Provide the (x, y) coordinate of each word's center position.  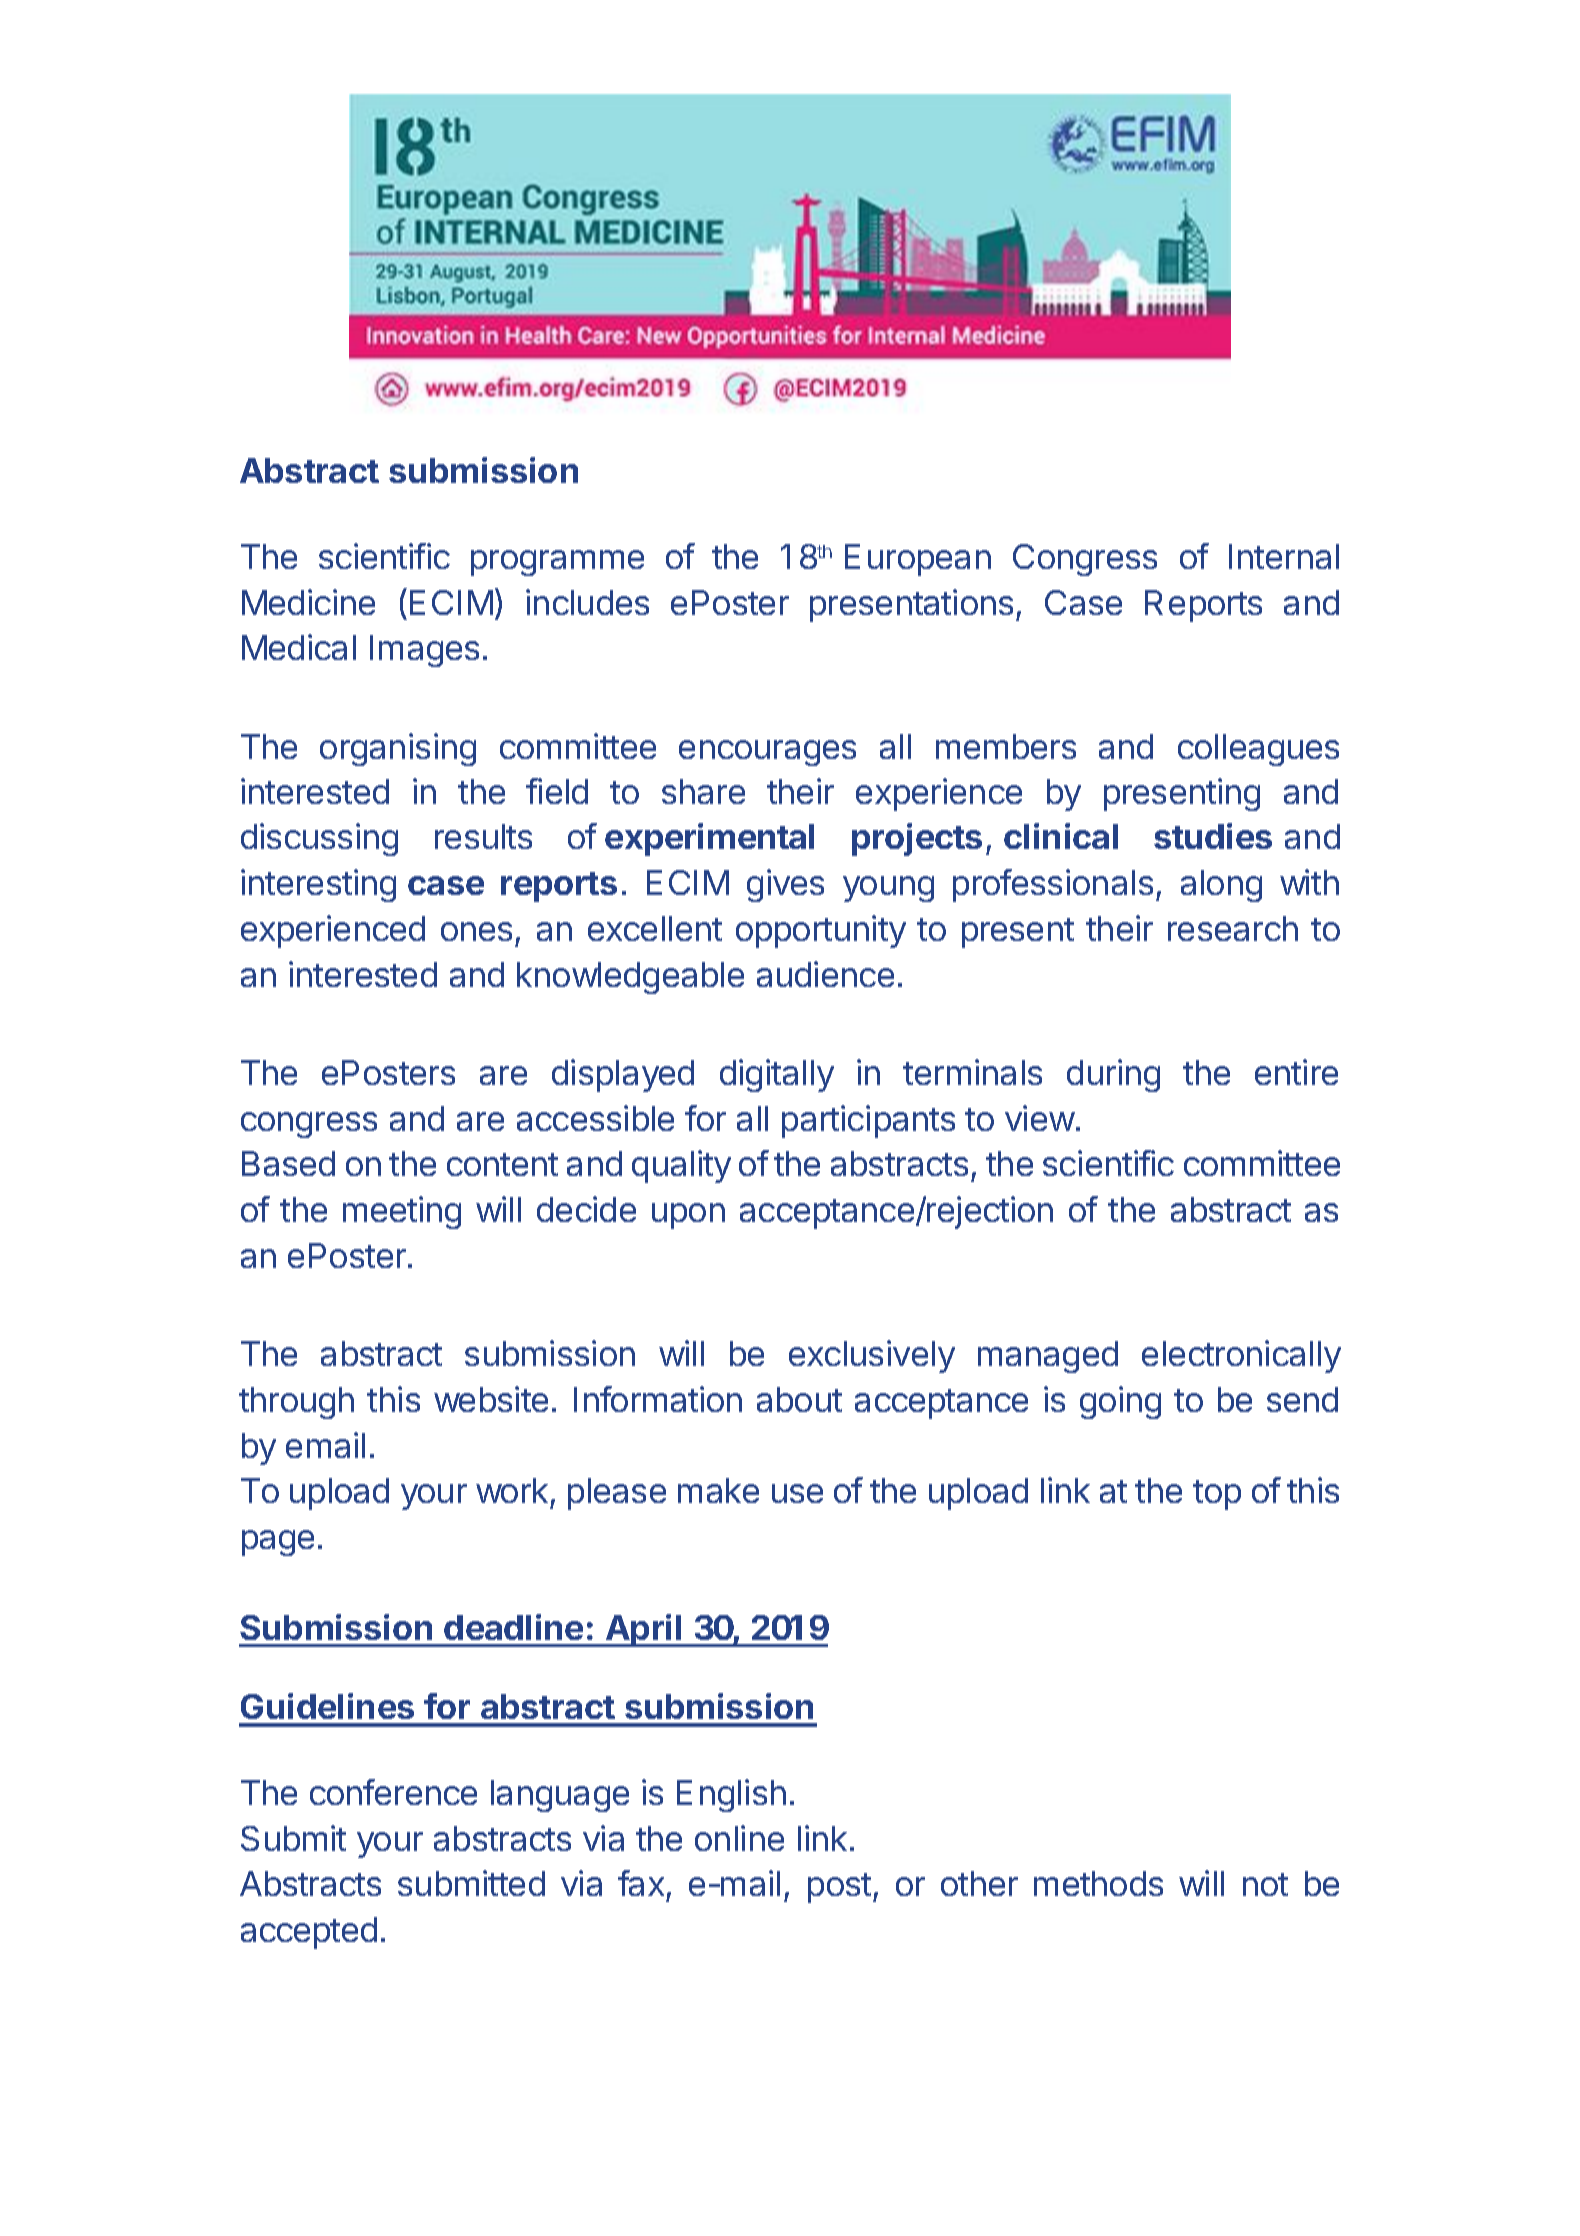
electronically (1241, 1356)
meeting (402, 1212)
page (278, 1543)
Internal (1284, 556)
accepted (309, 1933)
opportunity (821, 931)
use (797, 1493)
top (1217, 1495)
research (1233, 928)
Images (424, 651)
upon (688, 1216)
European (918, 560)
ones (476, 931)
